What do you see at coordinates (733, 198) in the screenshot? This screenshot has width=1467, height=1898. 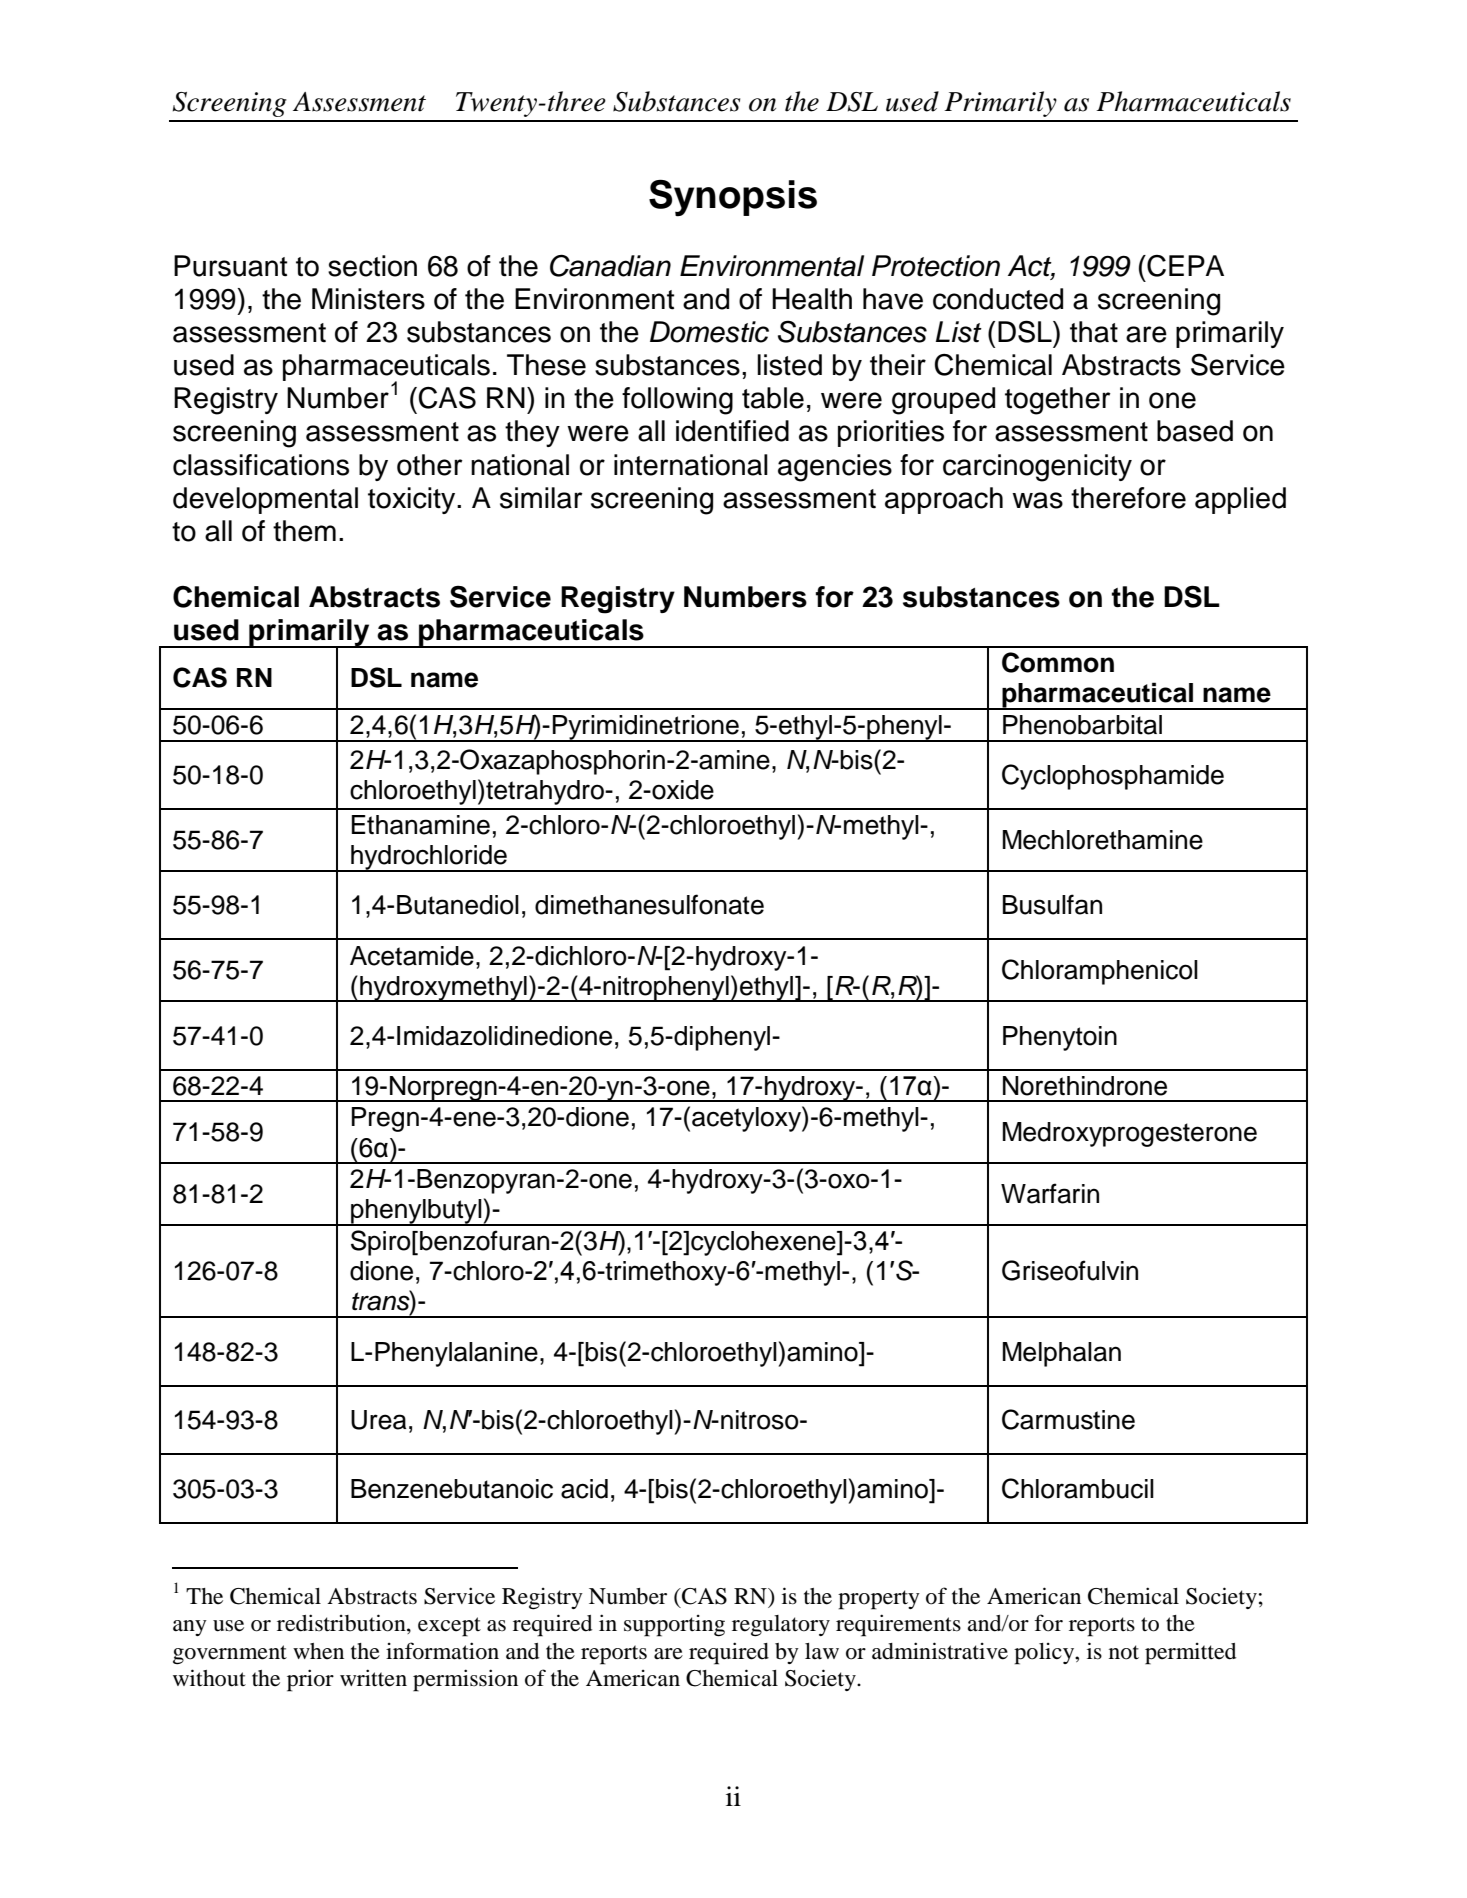 I see `Synopsis` at bounding box center [733, 198].
